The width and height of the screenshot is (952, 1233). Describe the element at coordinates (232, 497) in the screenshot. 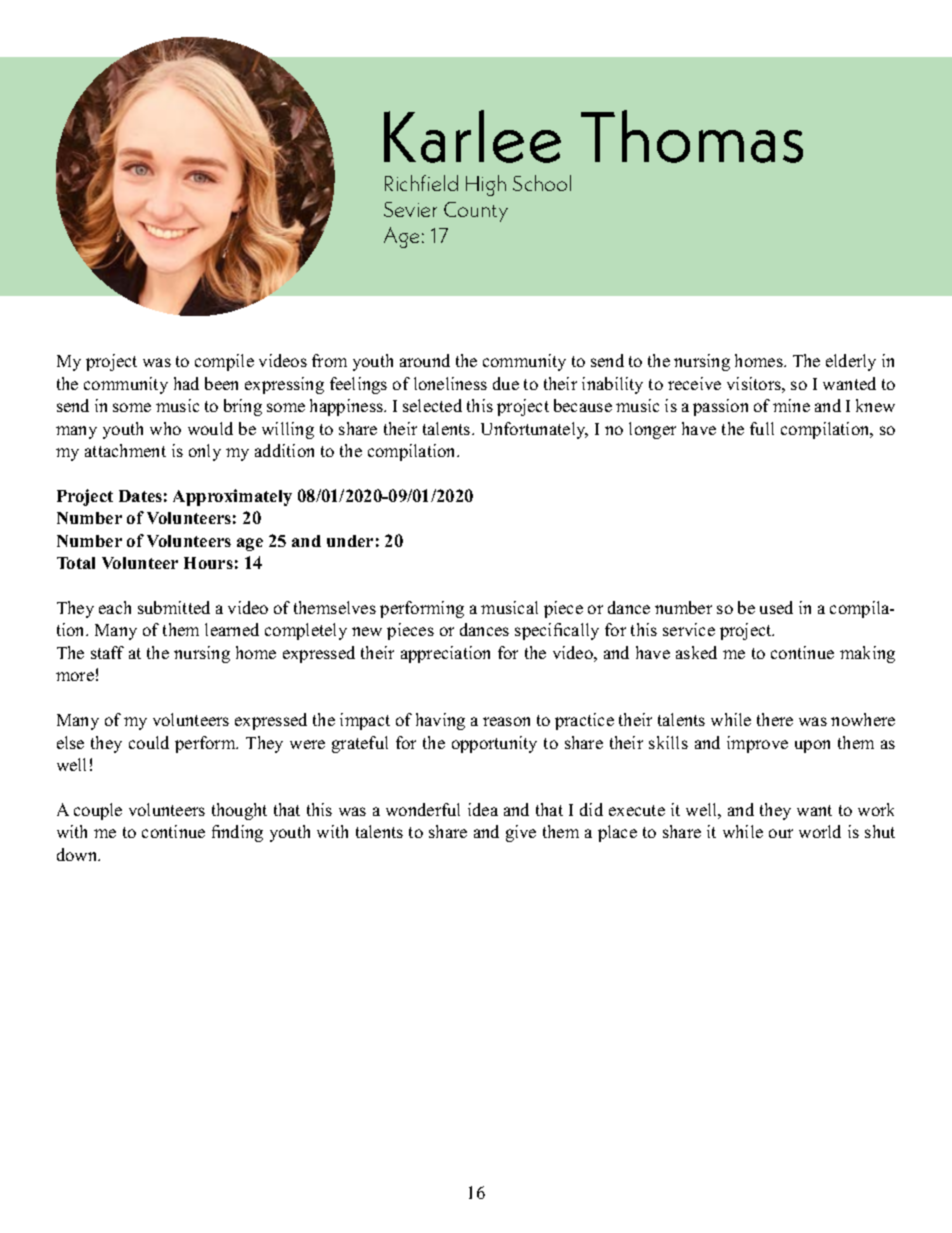

I see `Approximately` at that location.
